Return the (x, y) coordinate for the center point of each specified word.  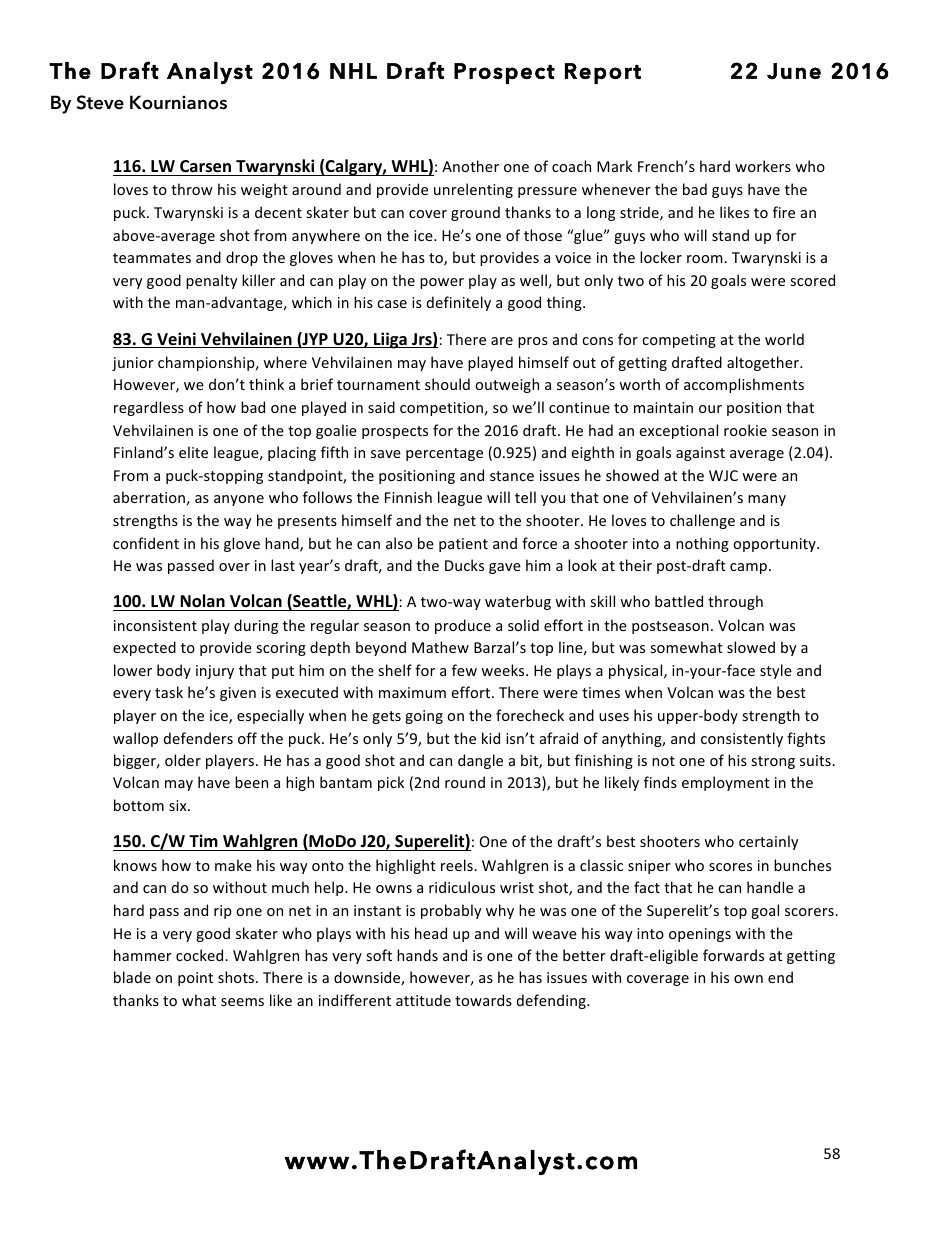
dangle (480, 761)
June (794, 71)
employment (726, 783)
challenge (702, 521)
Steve (100, 102)
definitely (459, 303)
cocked (201, 955)
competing (679, 341)
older (183, 760)
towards (483, 1000)
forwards (733, 955)
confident (146, 543)
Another (470, 166)
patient (463, 545)
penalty (212, 281)
